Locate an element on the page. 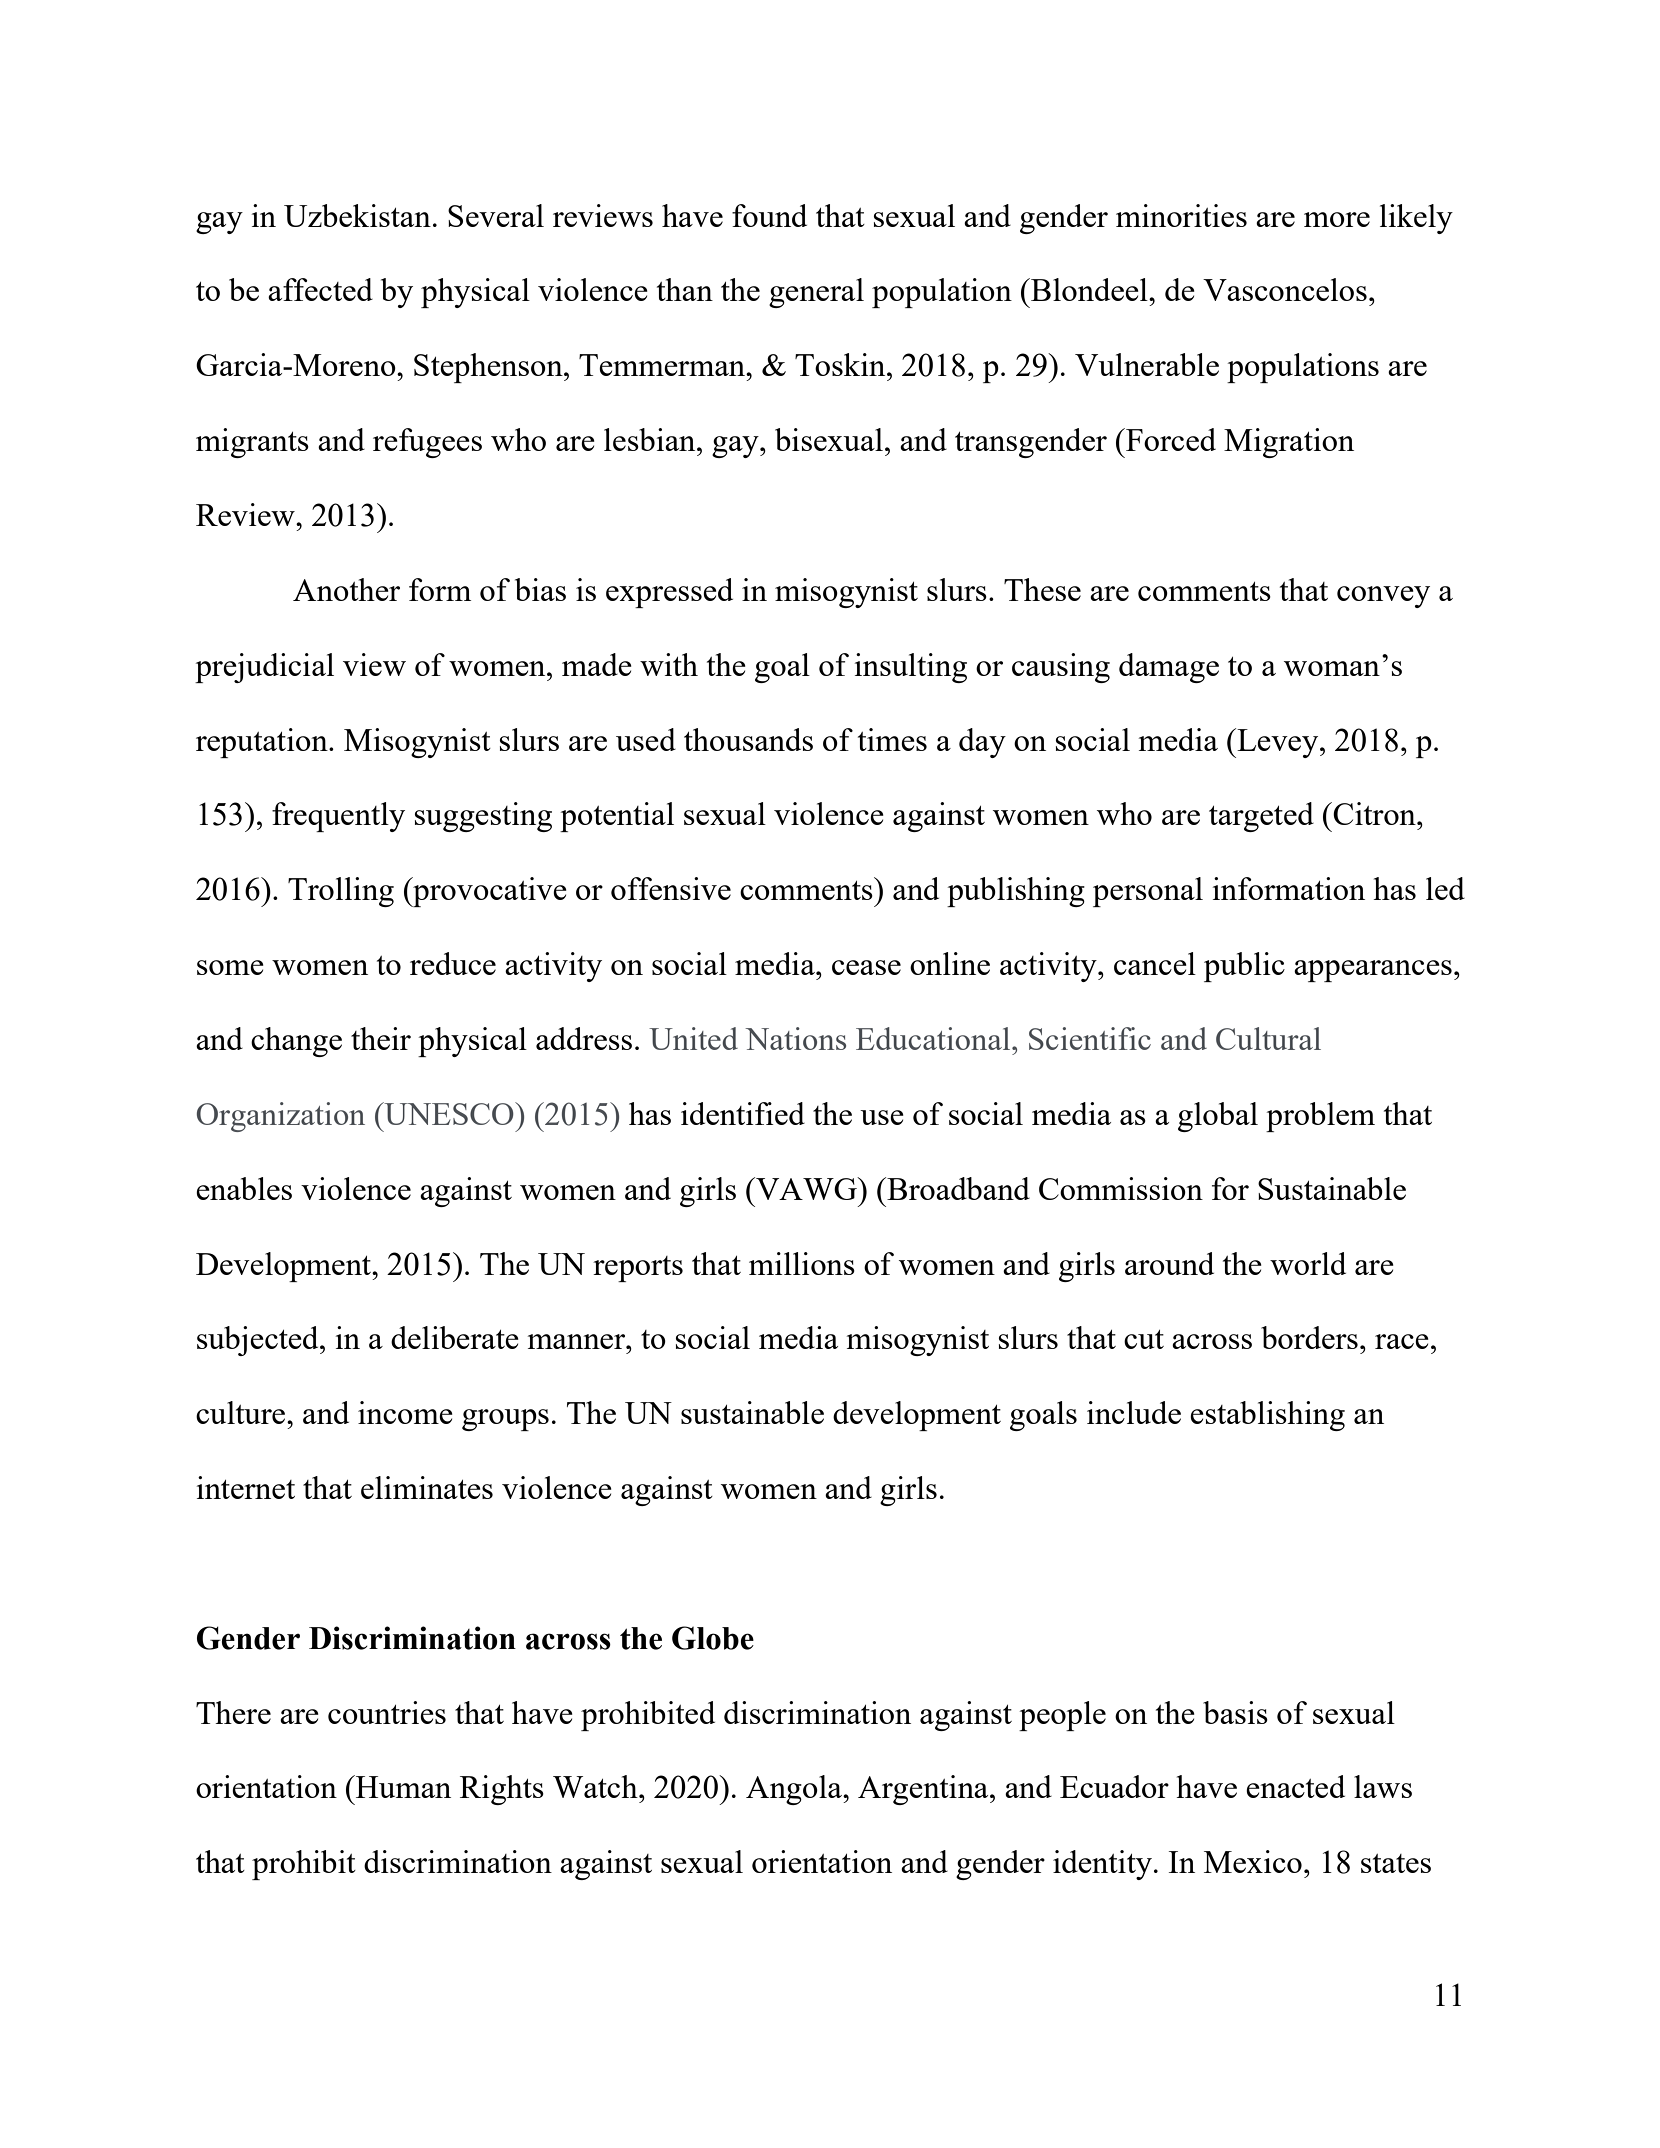  general is located at coordinates (816, 293).
